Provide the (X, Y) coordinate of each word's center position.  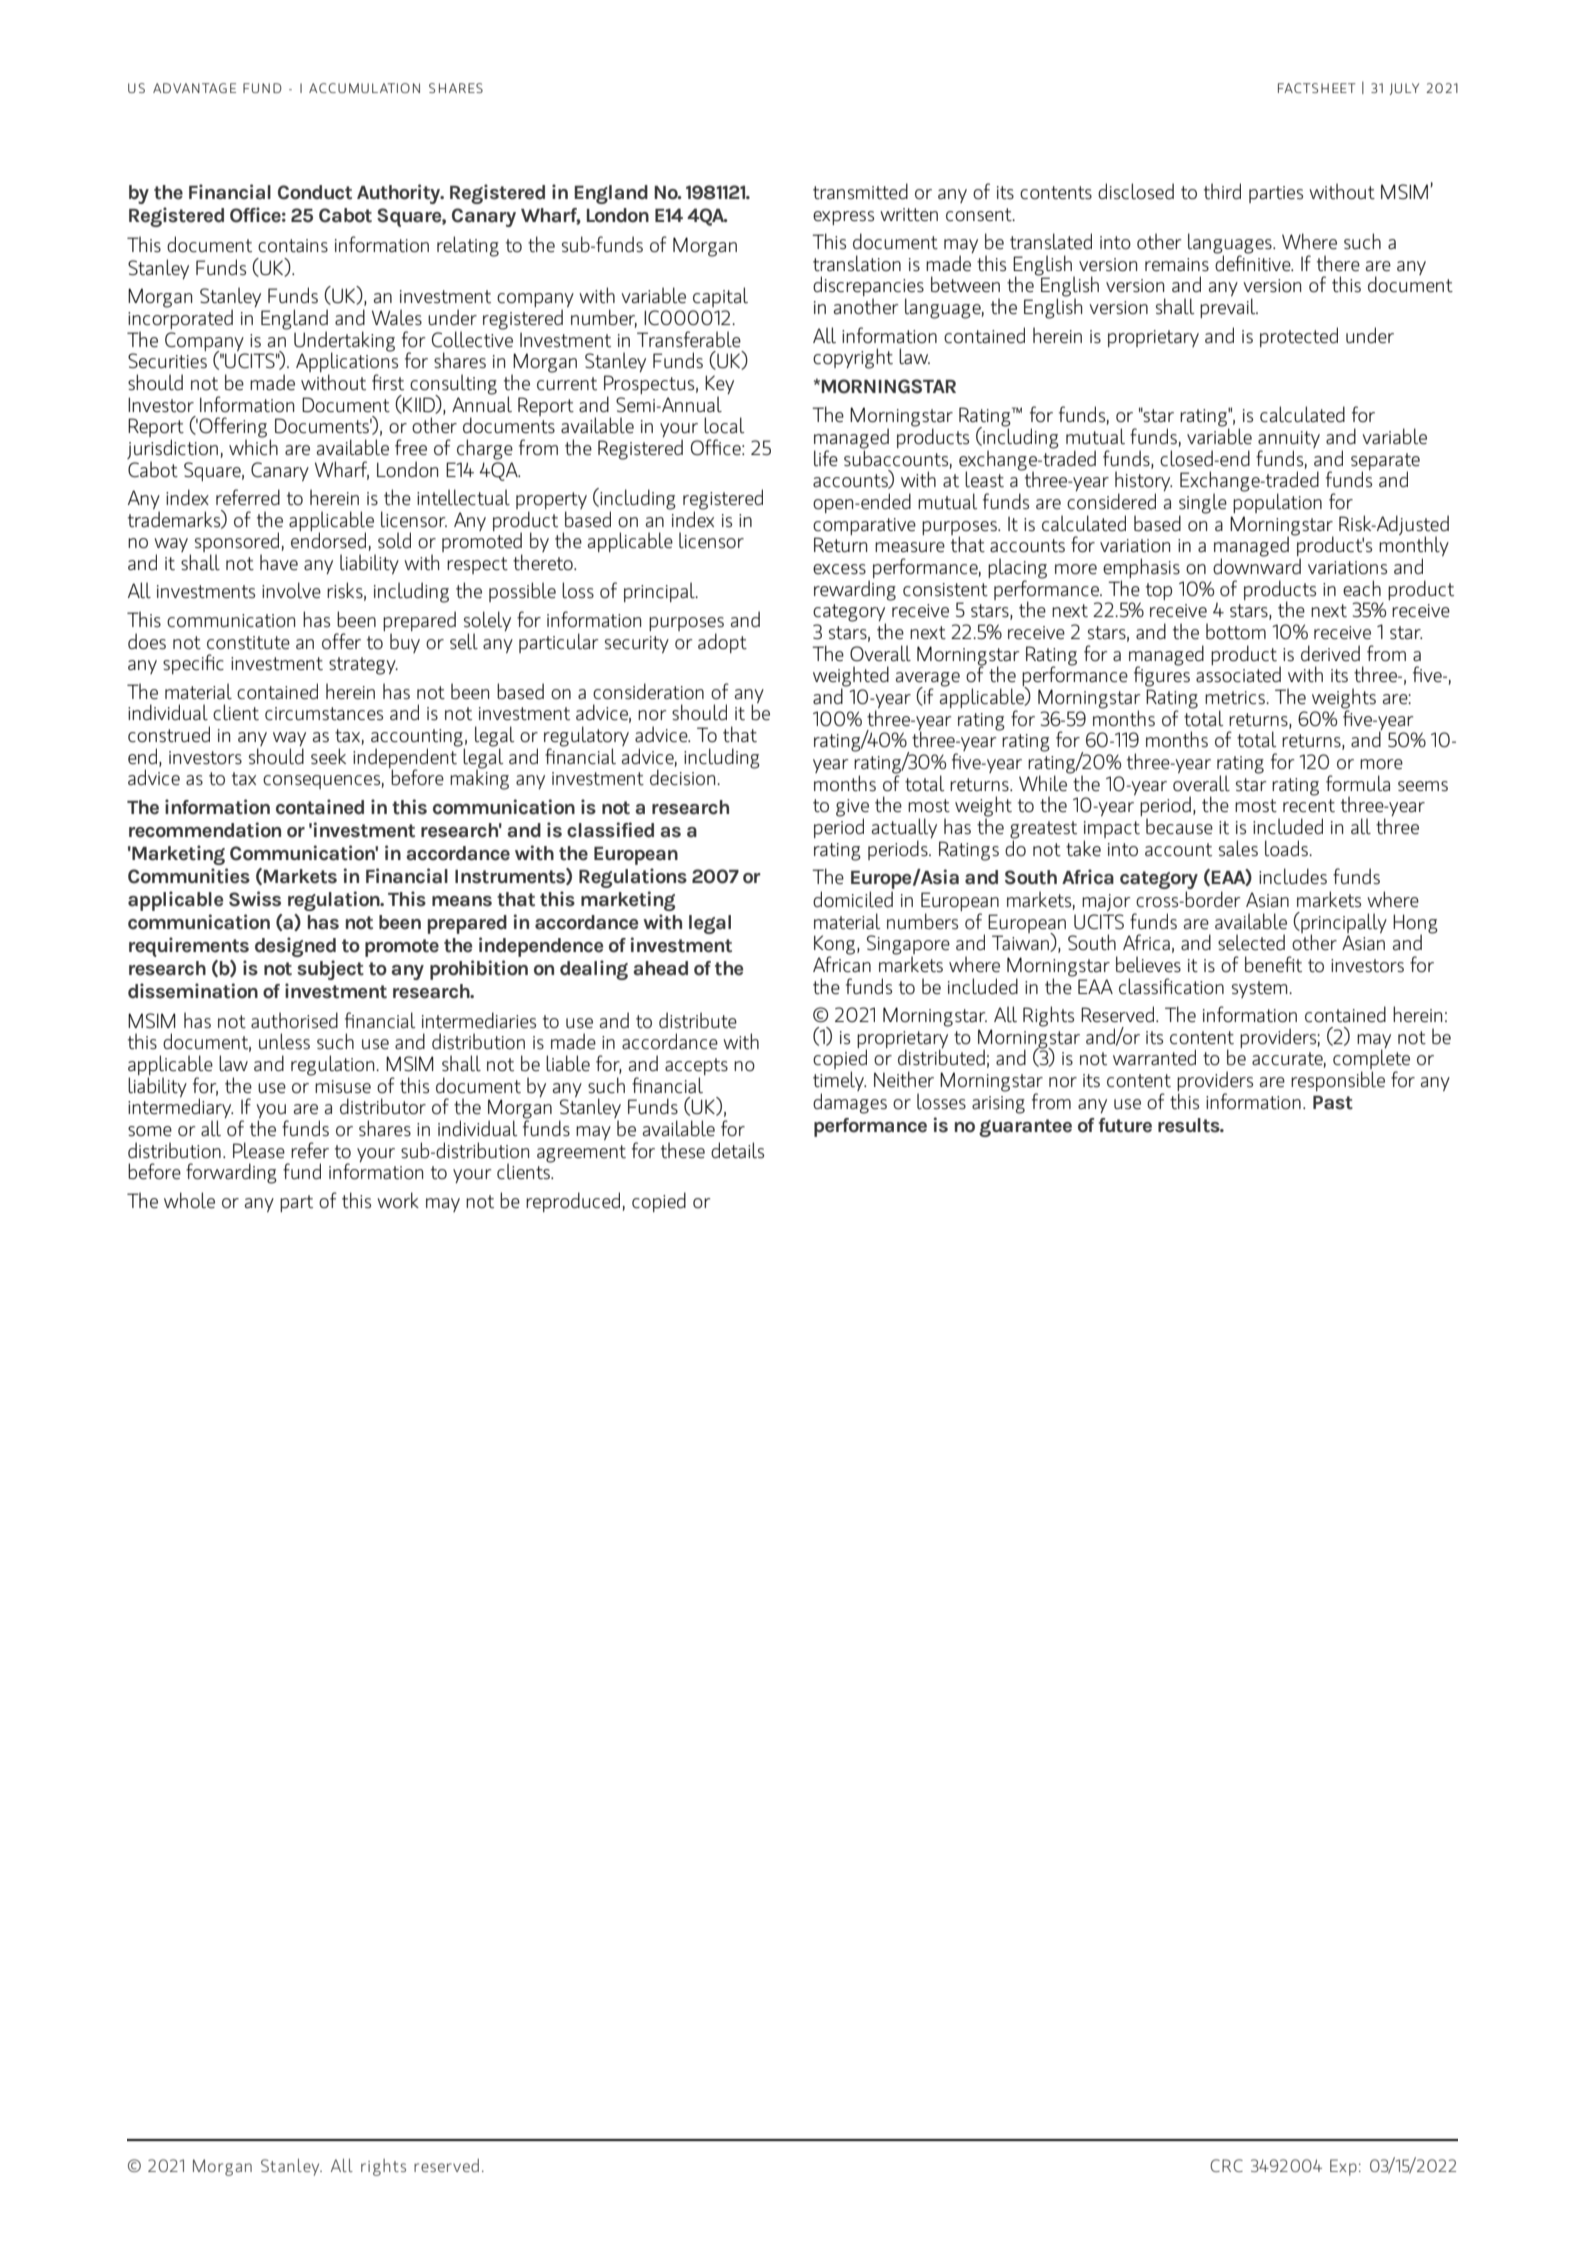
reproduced (574, 1202)
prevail (1229, 308)
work (398, 1200)
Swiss (255, 899)
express (843, 218)
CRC (1226, 2165)
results (1190, 1125)
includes (1293, 876)
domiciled (853, 899)
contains (293, 246)
